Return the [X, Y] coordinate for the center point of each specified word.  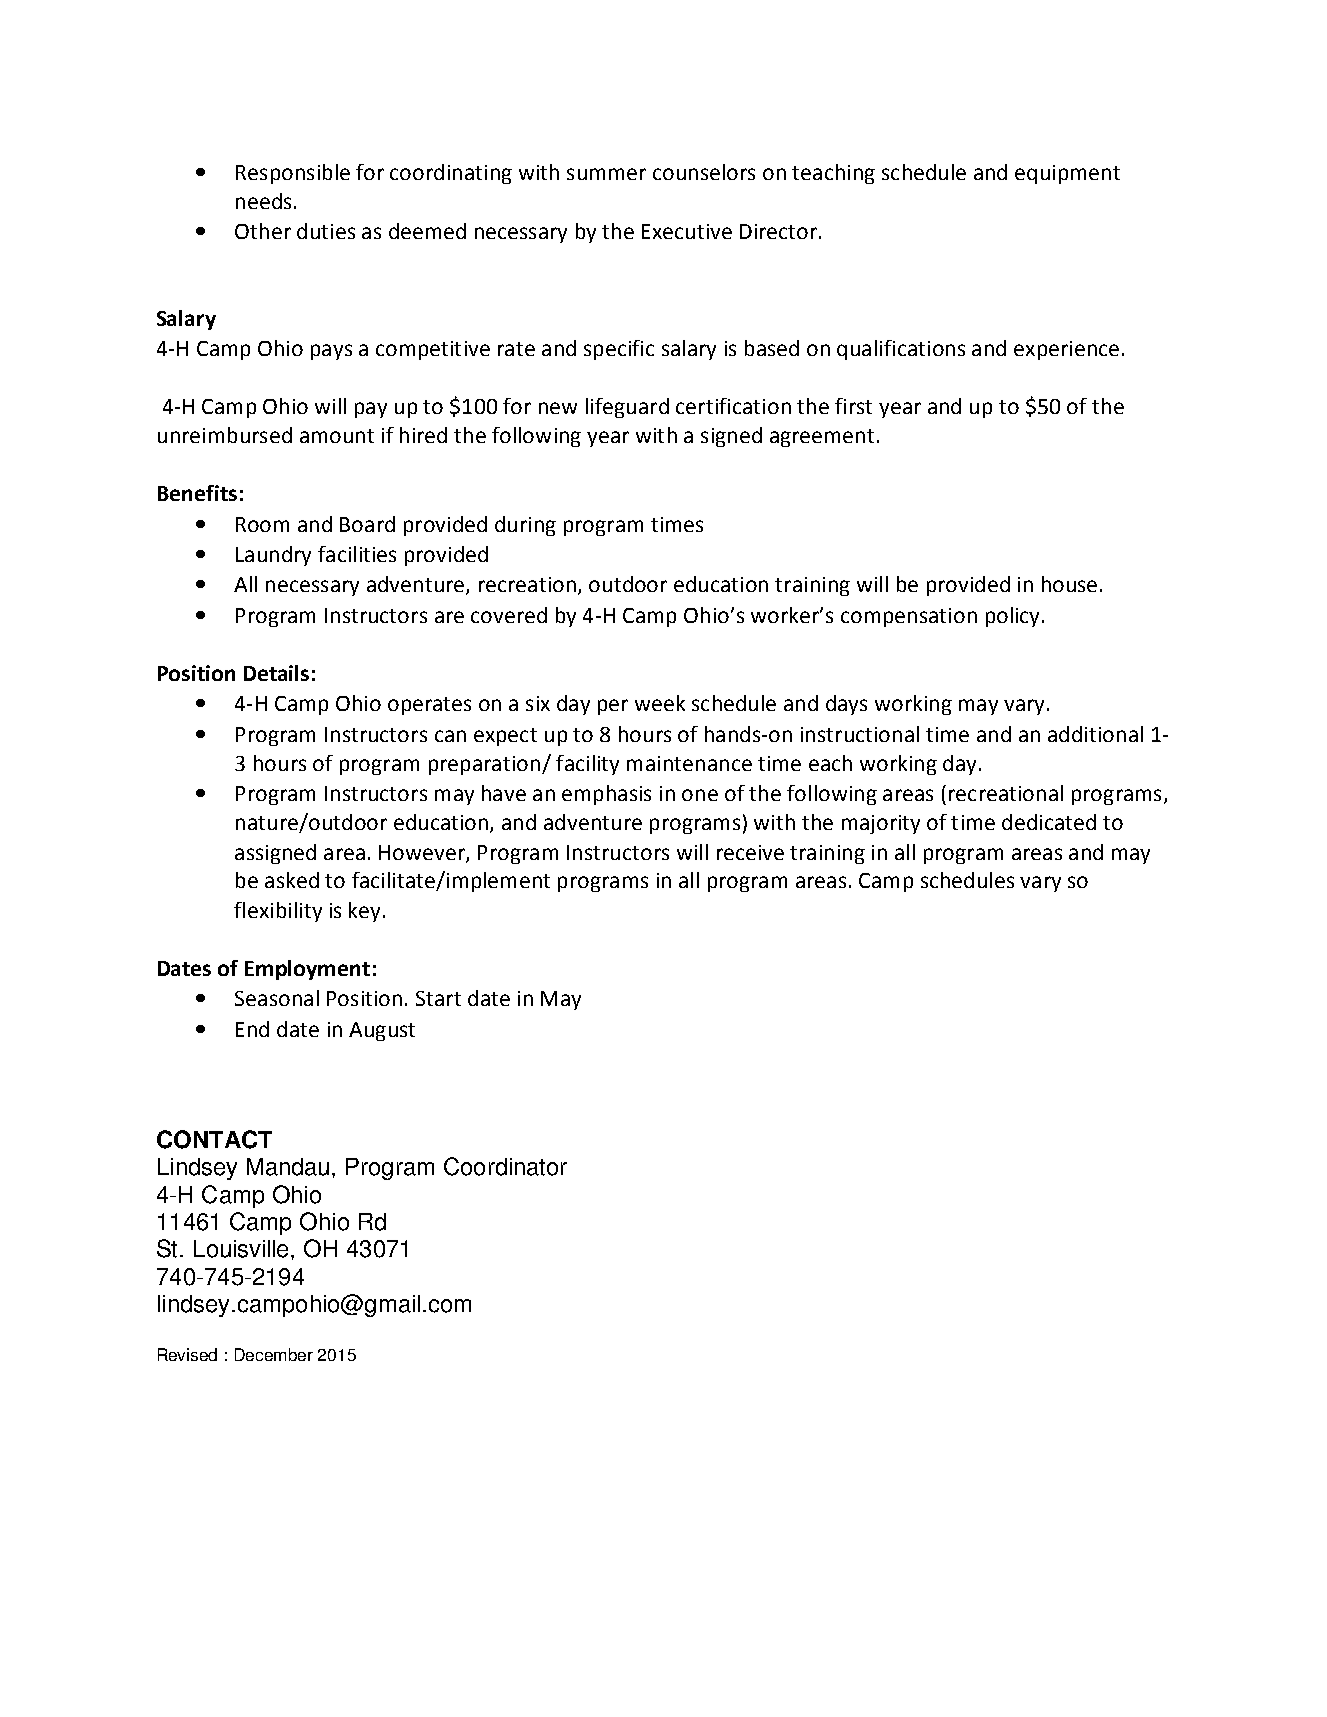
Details [276, 673]
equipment [1067, 174]
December [274, 1354]
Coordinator [505, 1166]
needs [263, 201]
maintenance [689, 763]
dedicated [1049, 822]
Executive [687, 231]
